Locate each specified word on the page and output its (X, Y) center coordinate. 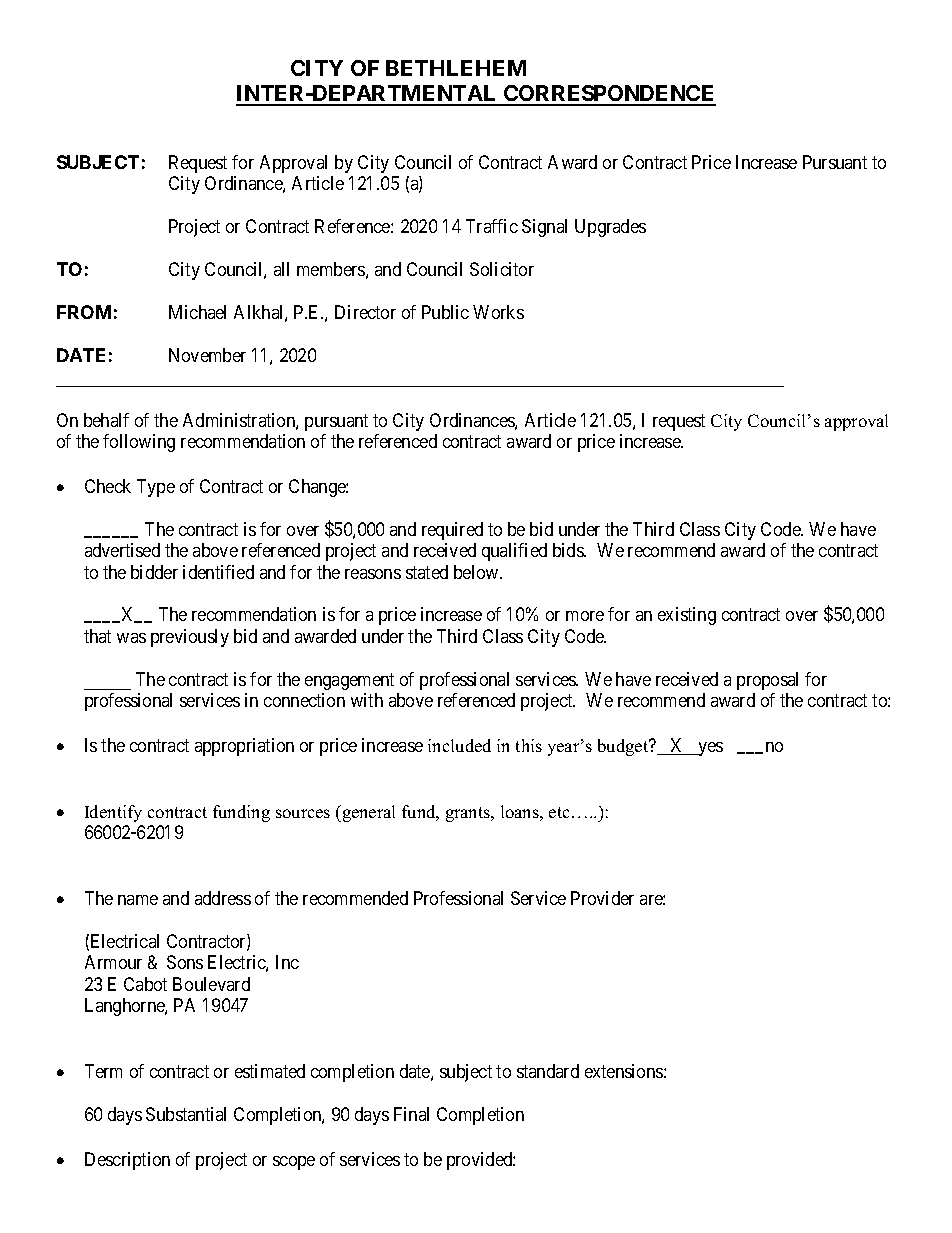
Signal (544, 228)
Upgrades (610, 228)
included (459, 745)
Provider (602, 898)
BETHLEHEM (456, 68)
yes (709, 749)
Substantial (186, 1114)
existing (687, 616)
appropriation (244, 747)
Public (445, 312)
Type (156, 488)
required (452, 531)
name (138, 900)
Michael (197, 312)
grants (469, 814)
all (281, 269)
